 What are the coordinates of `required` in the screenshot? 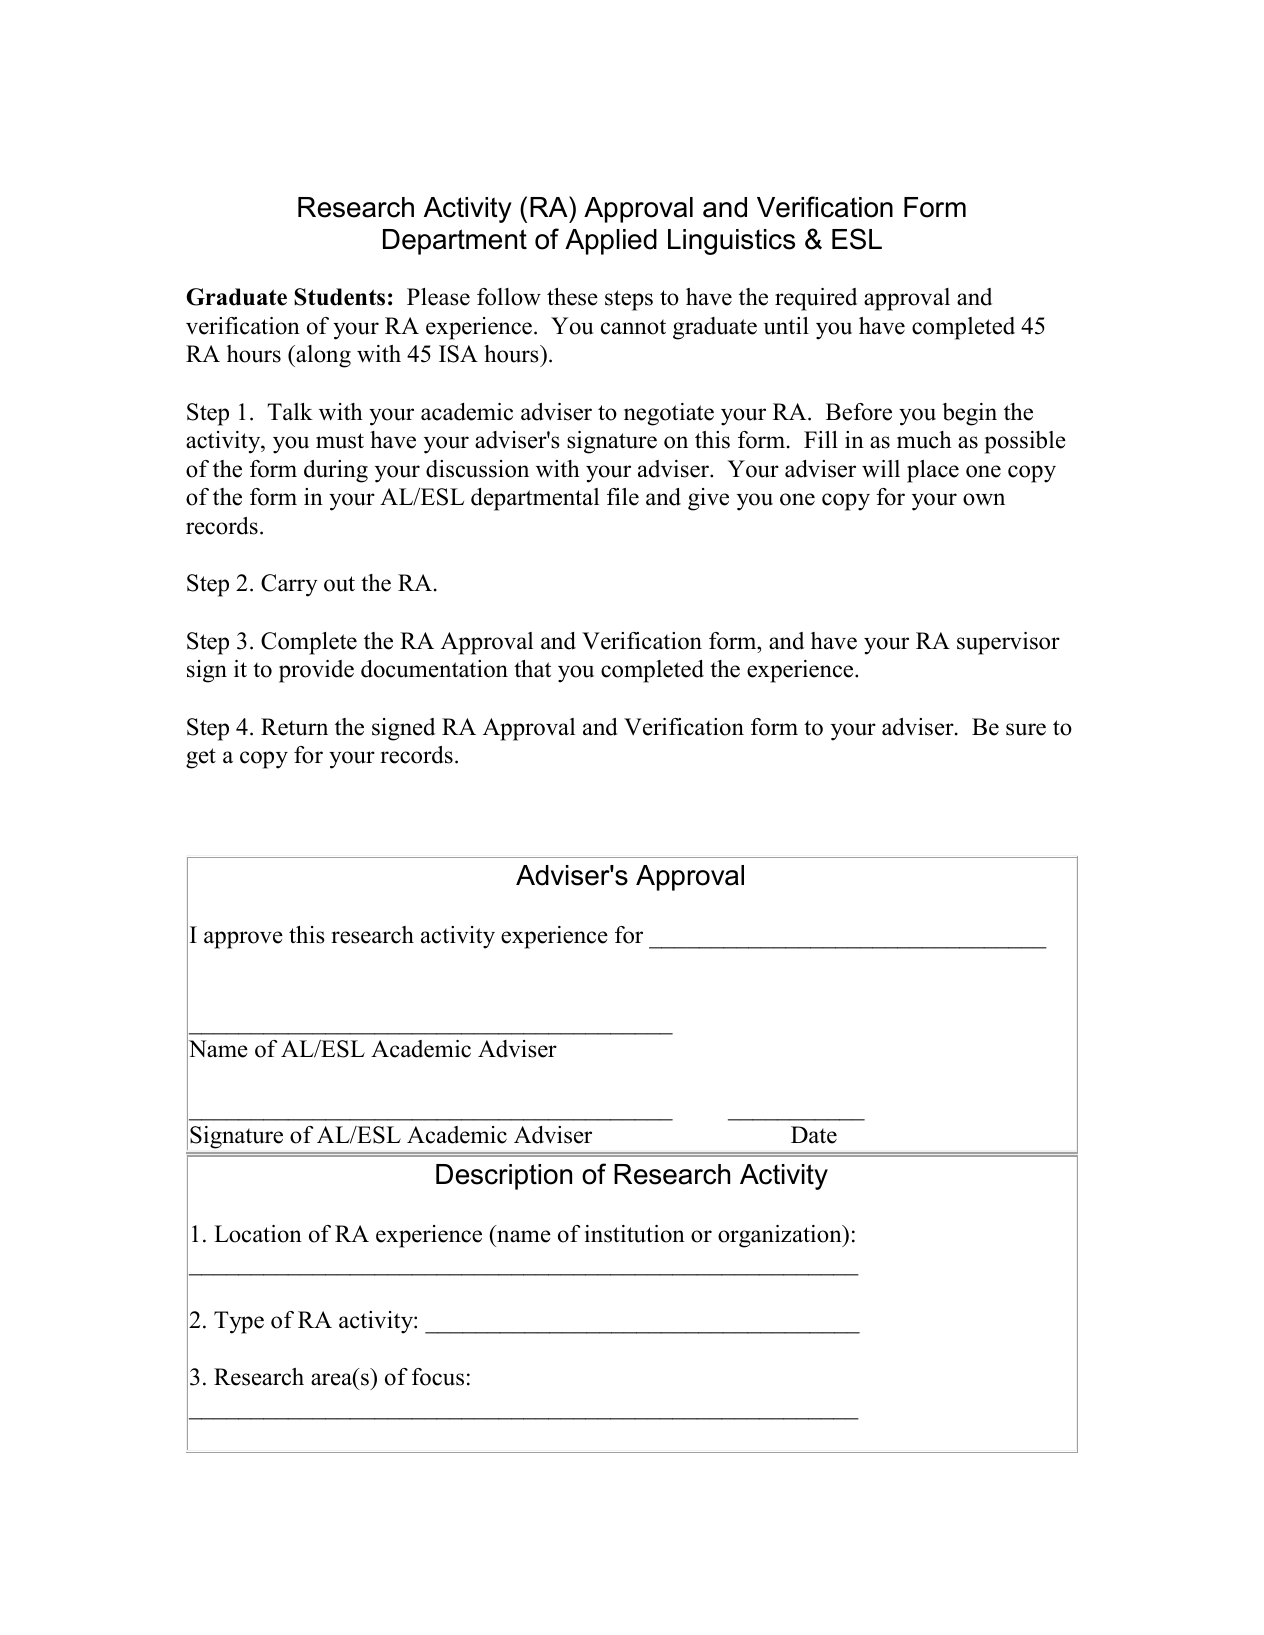 It's located at (816, 299).
